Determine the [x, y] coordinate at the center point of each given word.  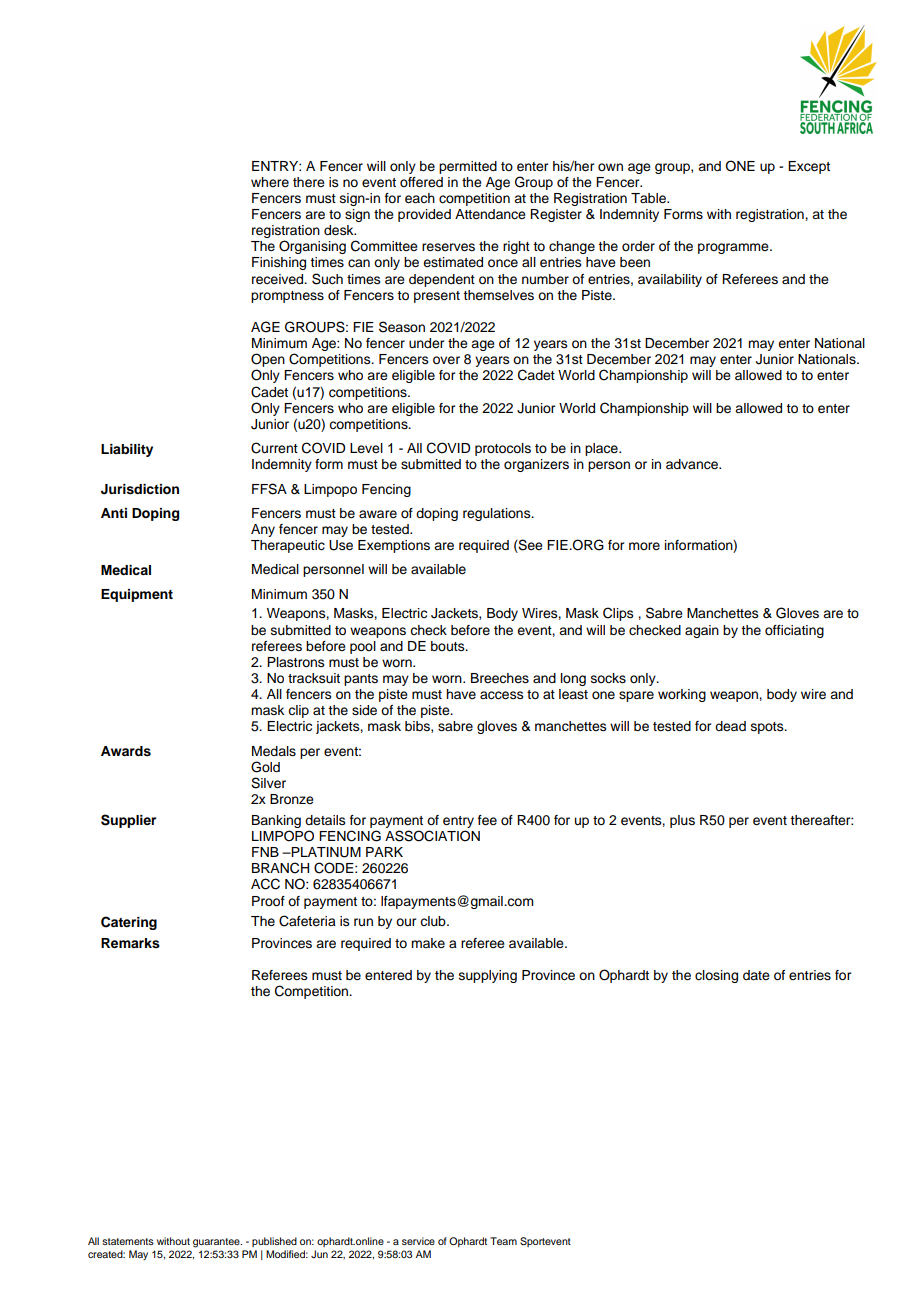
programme [734, 248]
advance [693, 464]
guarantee [217, 1243]
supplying [488, 976]
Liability [127, 450]
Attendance [490, 214]
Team [503, 1241]
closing [716, 976]
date [756, 975]
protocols [503, 449]
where [270, 182]
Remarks [130, 943]
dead [730, 726]
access [502, 695]
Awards [126, 751]
